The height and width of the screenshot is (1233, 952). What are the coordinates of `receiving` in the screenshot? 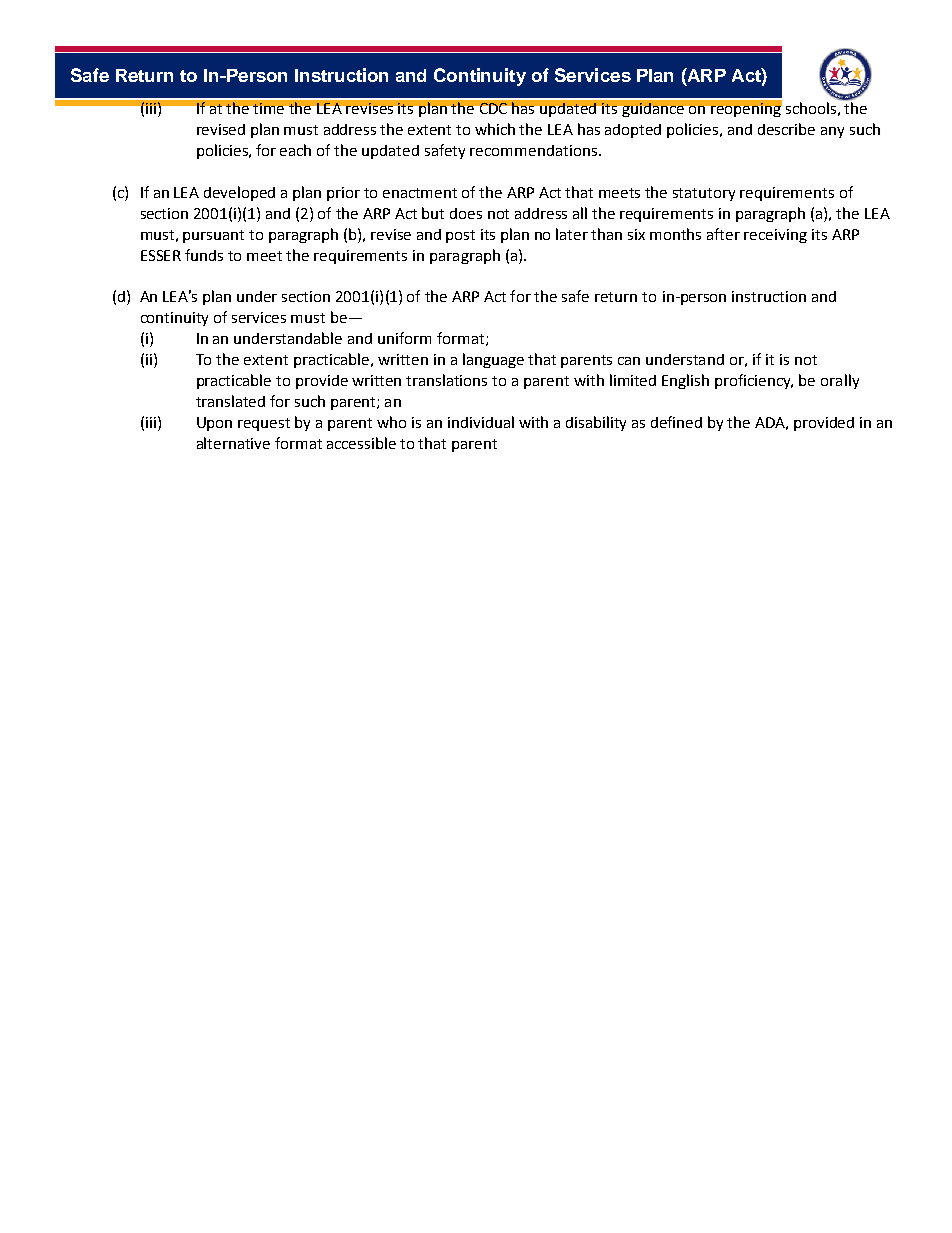 It's located at (775, 236).
